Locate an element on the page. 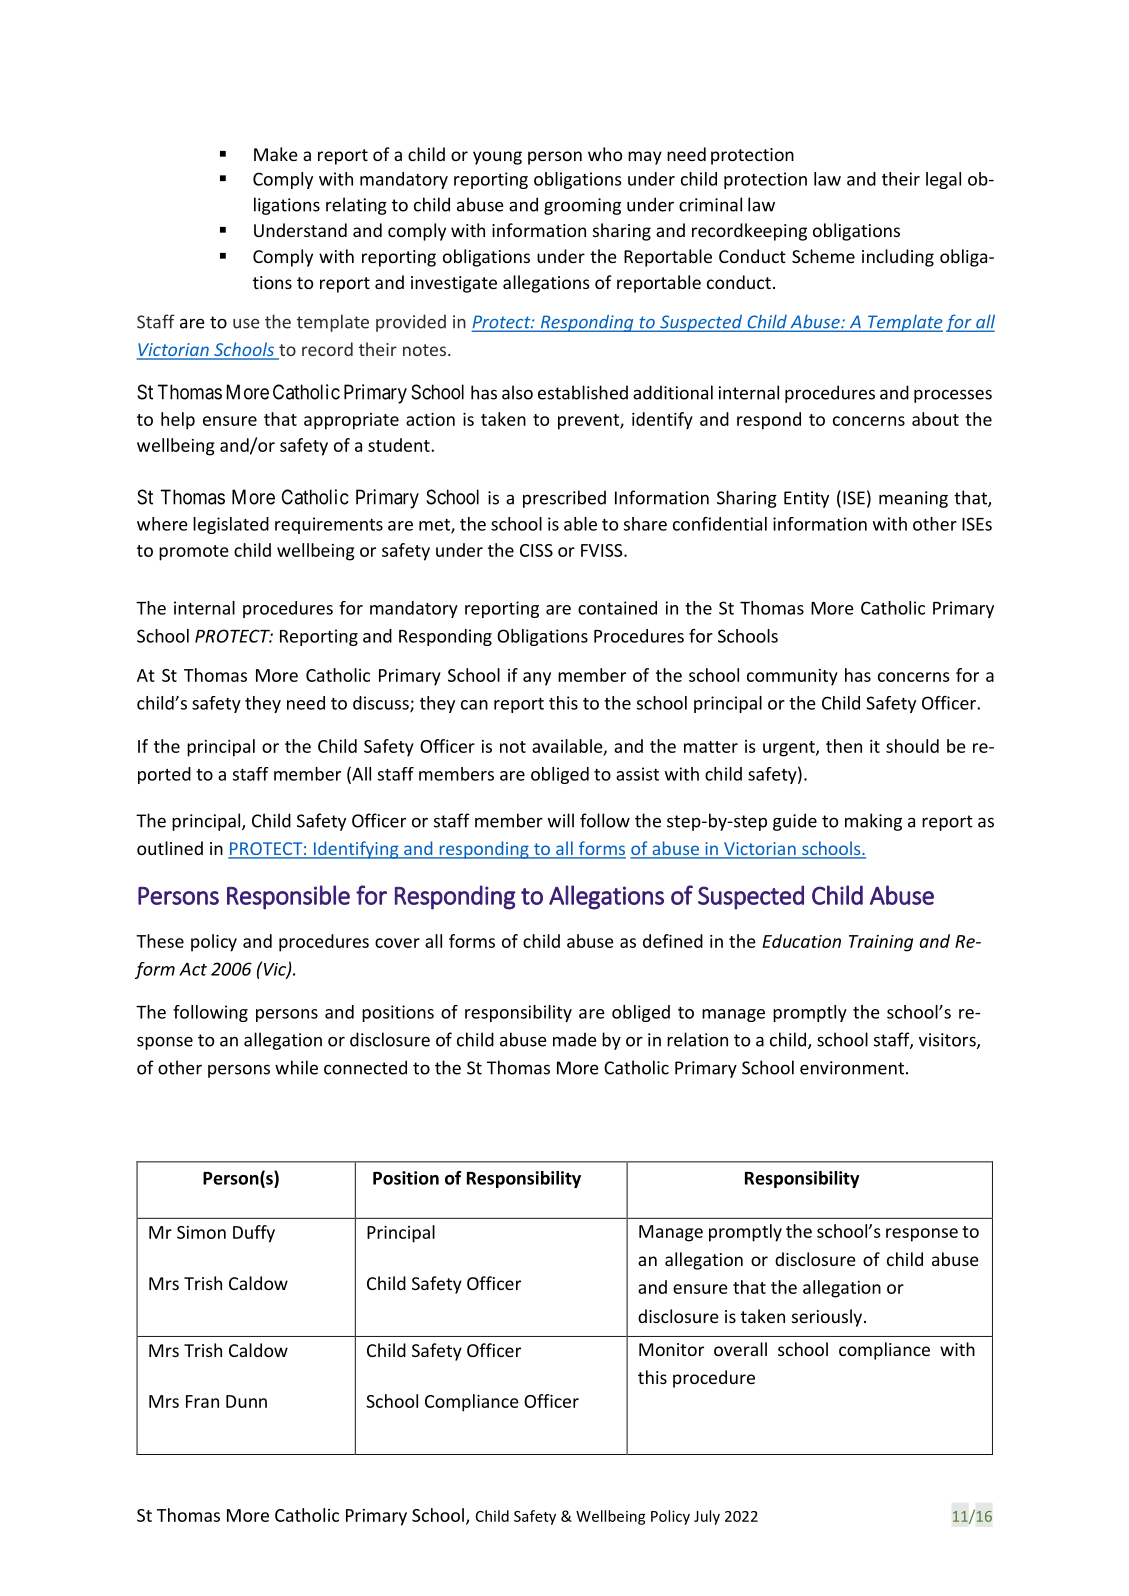  July is located at coordinates (707, 1517).
